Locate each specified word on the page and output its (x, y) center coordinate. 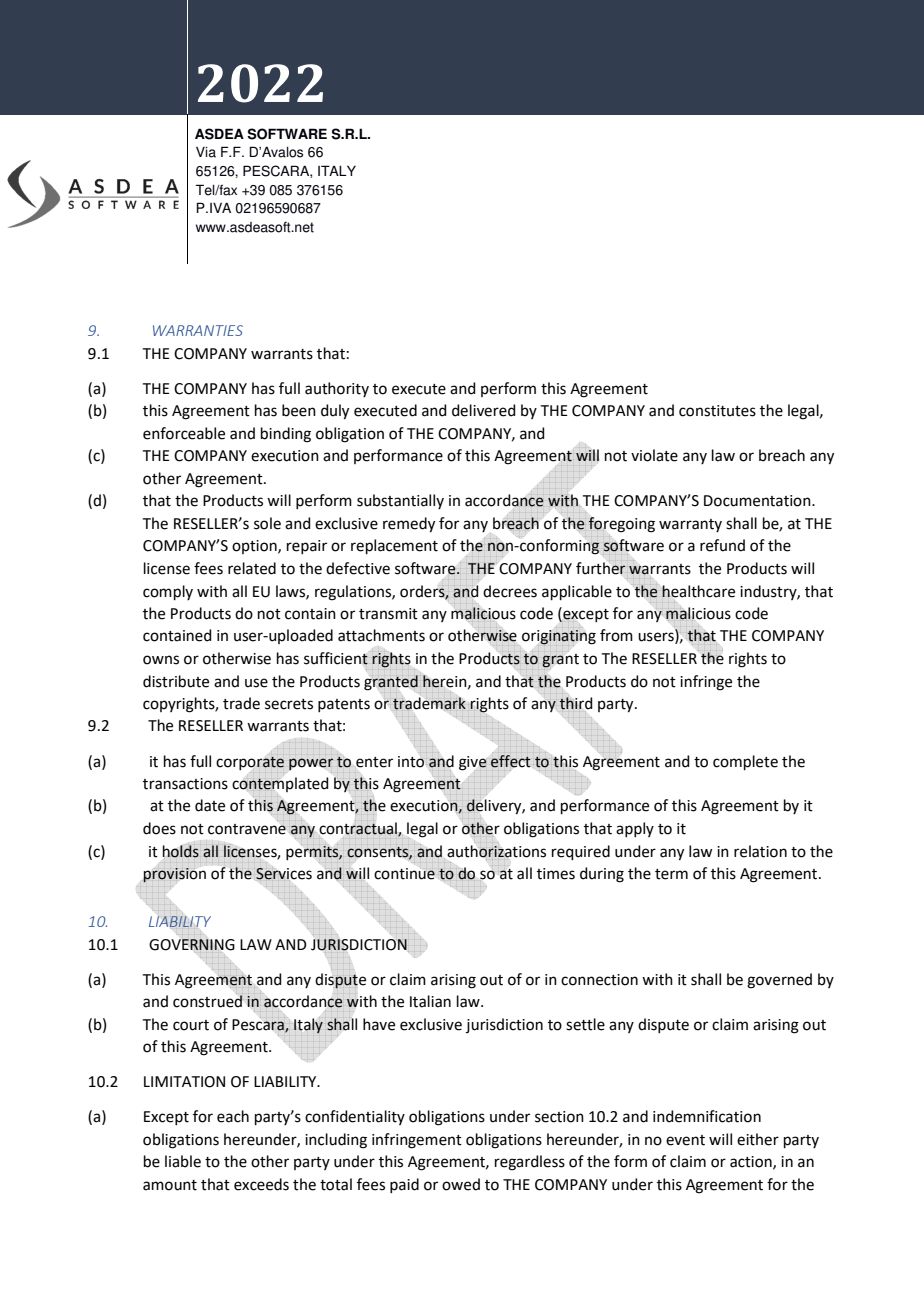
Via (206, 152)
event (685, 1140)
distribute (176, 681)
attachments (381, 635)
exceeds (261, 1184)
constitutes (717, 411)
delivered (484, 410)
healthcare (698, 591)
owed (461, 1184)
